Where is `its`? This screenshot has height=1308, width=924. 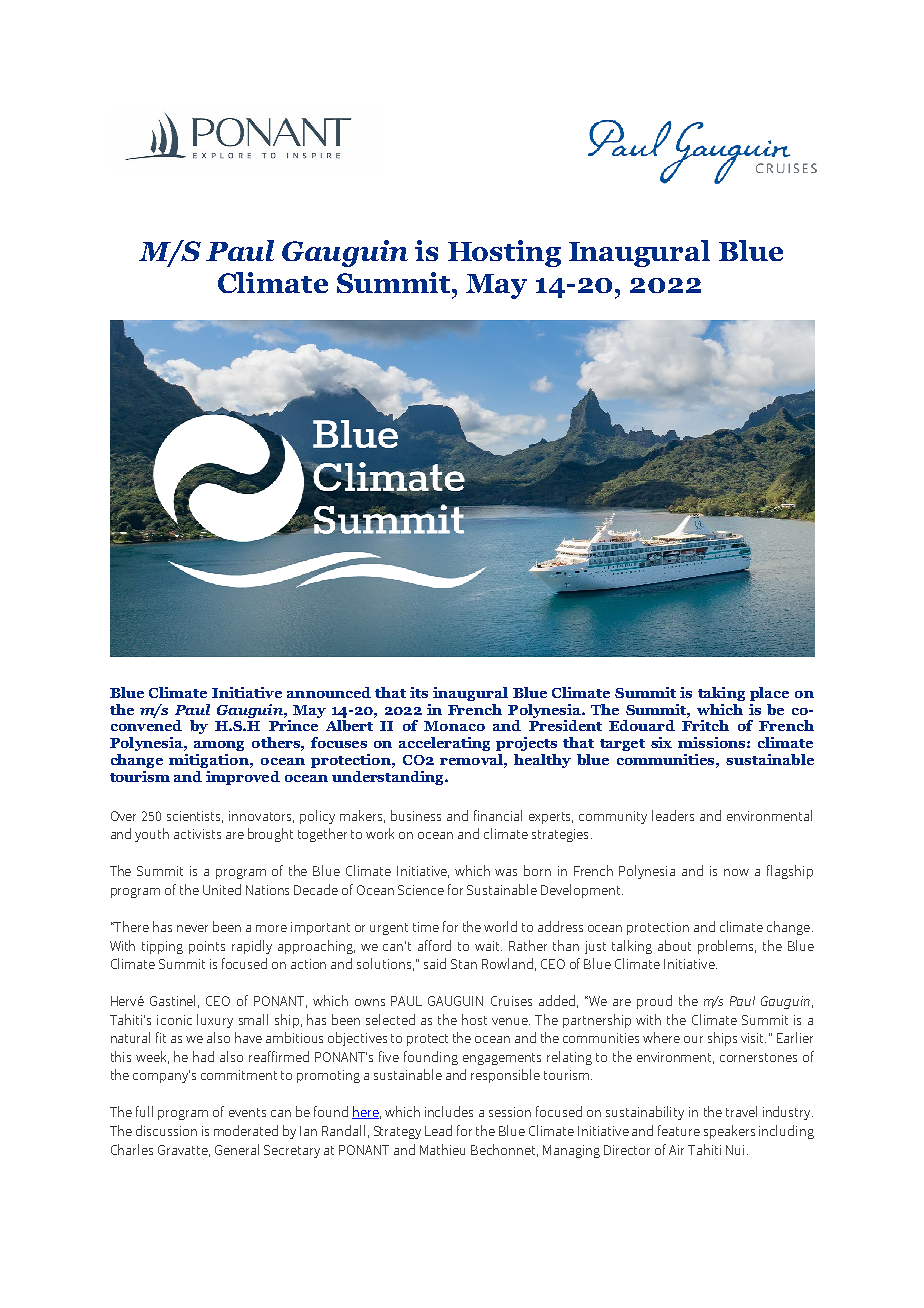
its is located at coordinates (419, 692).
